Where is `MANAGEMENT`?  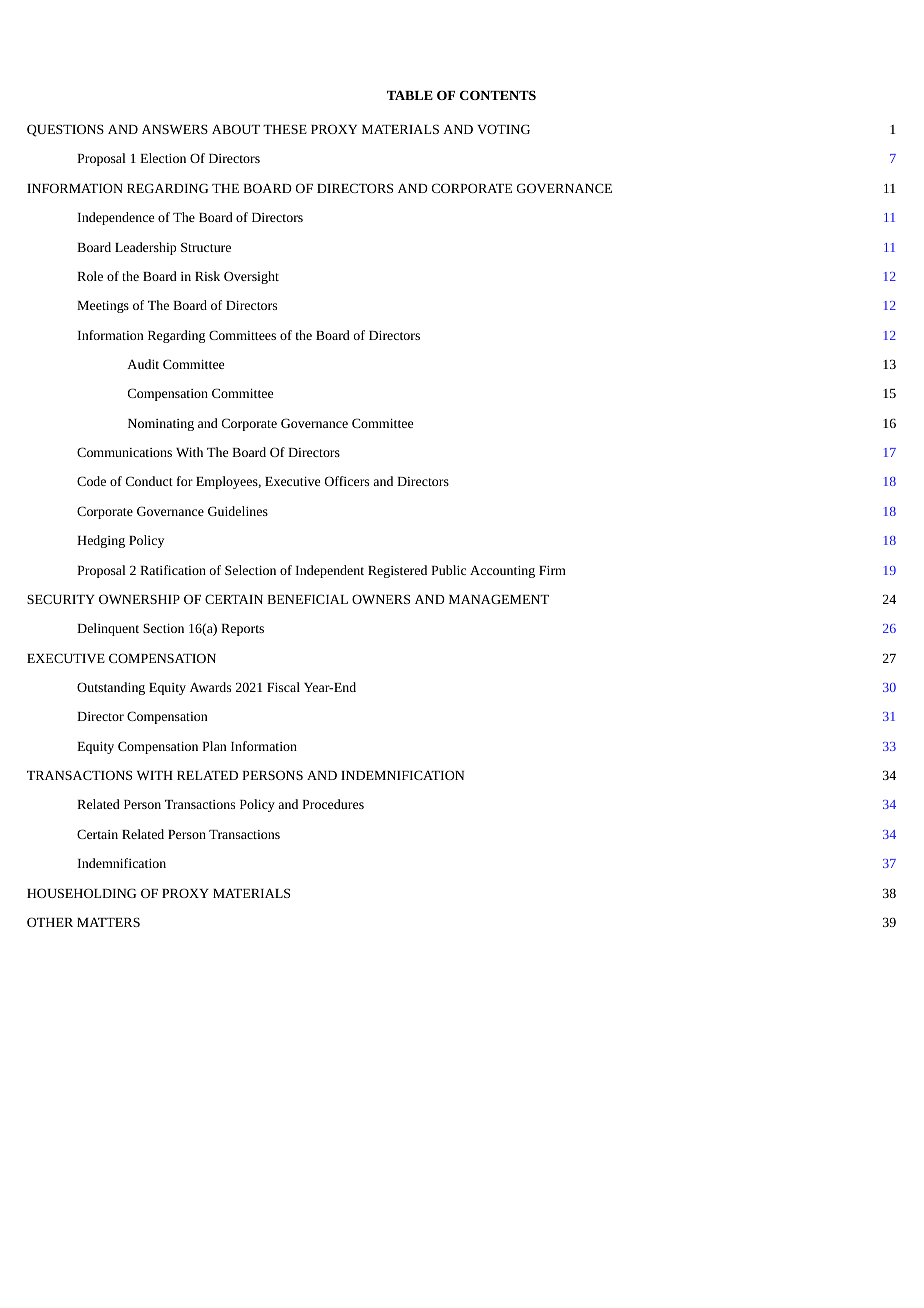
MANAGEMENT is located at coordinates (499, 599).
